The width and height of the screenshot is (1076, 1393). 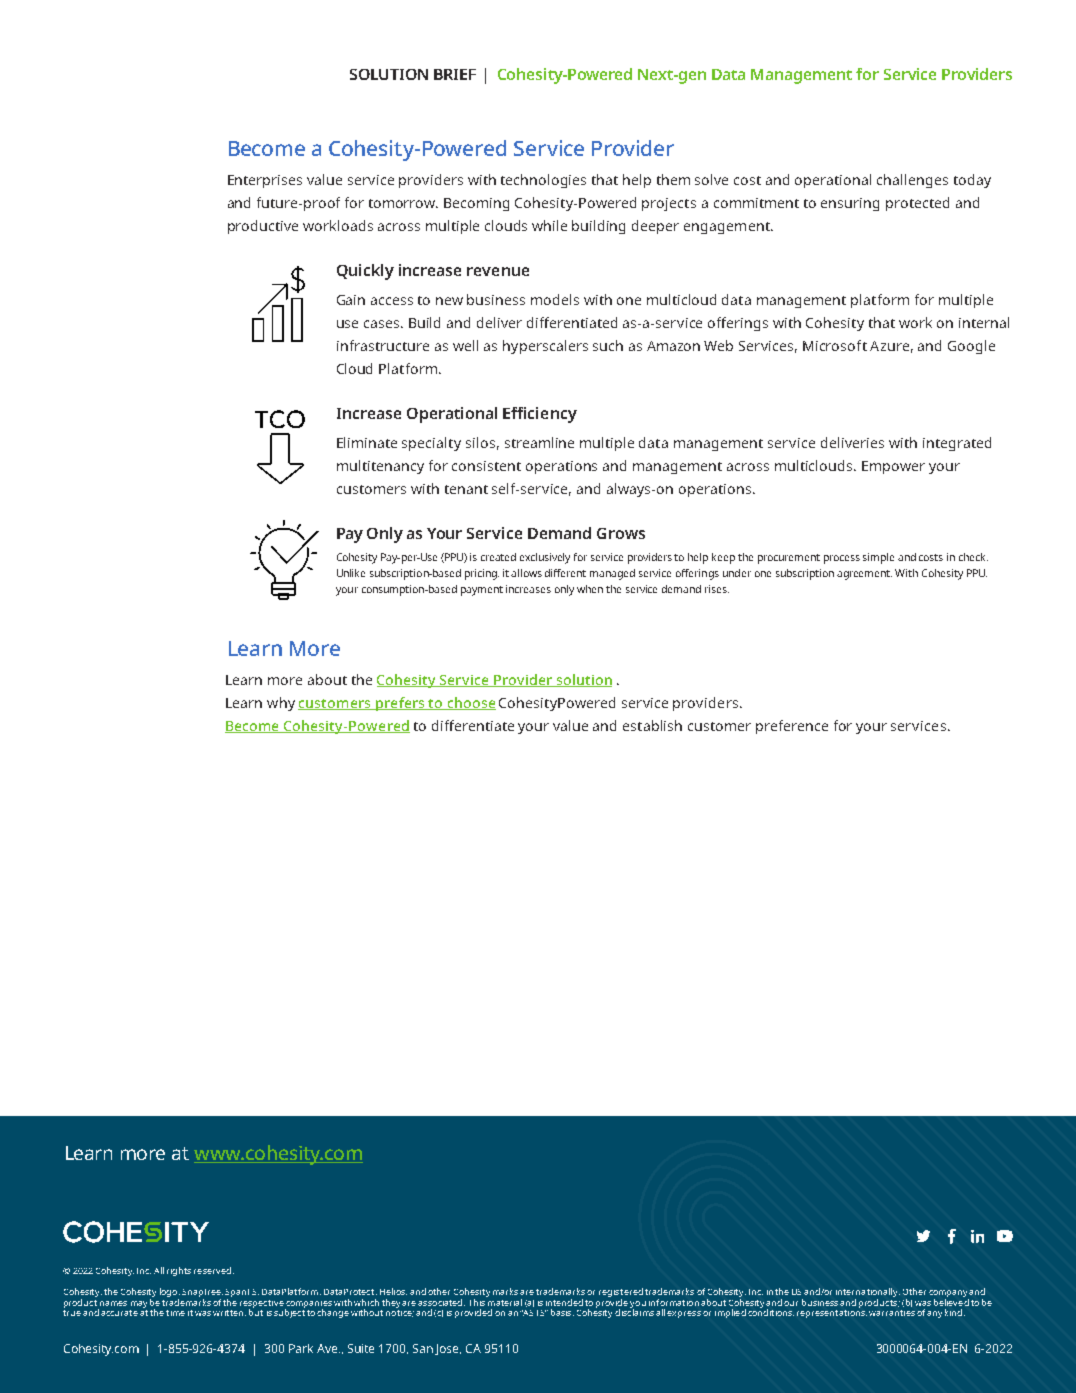 I want to click on tomorrow, so click(x=403, y=203).
